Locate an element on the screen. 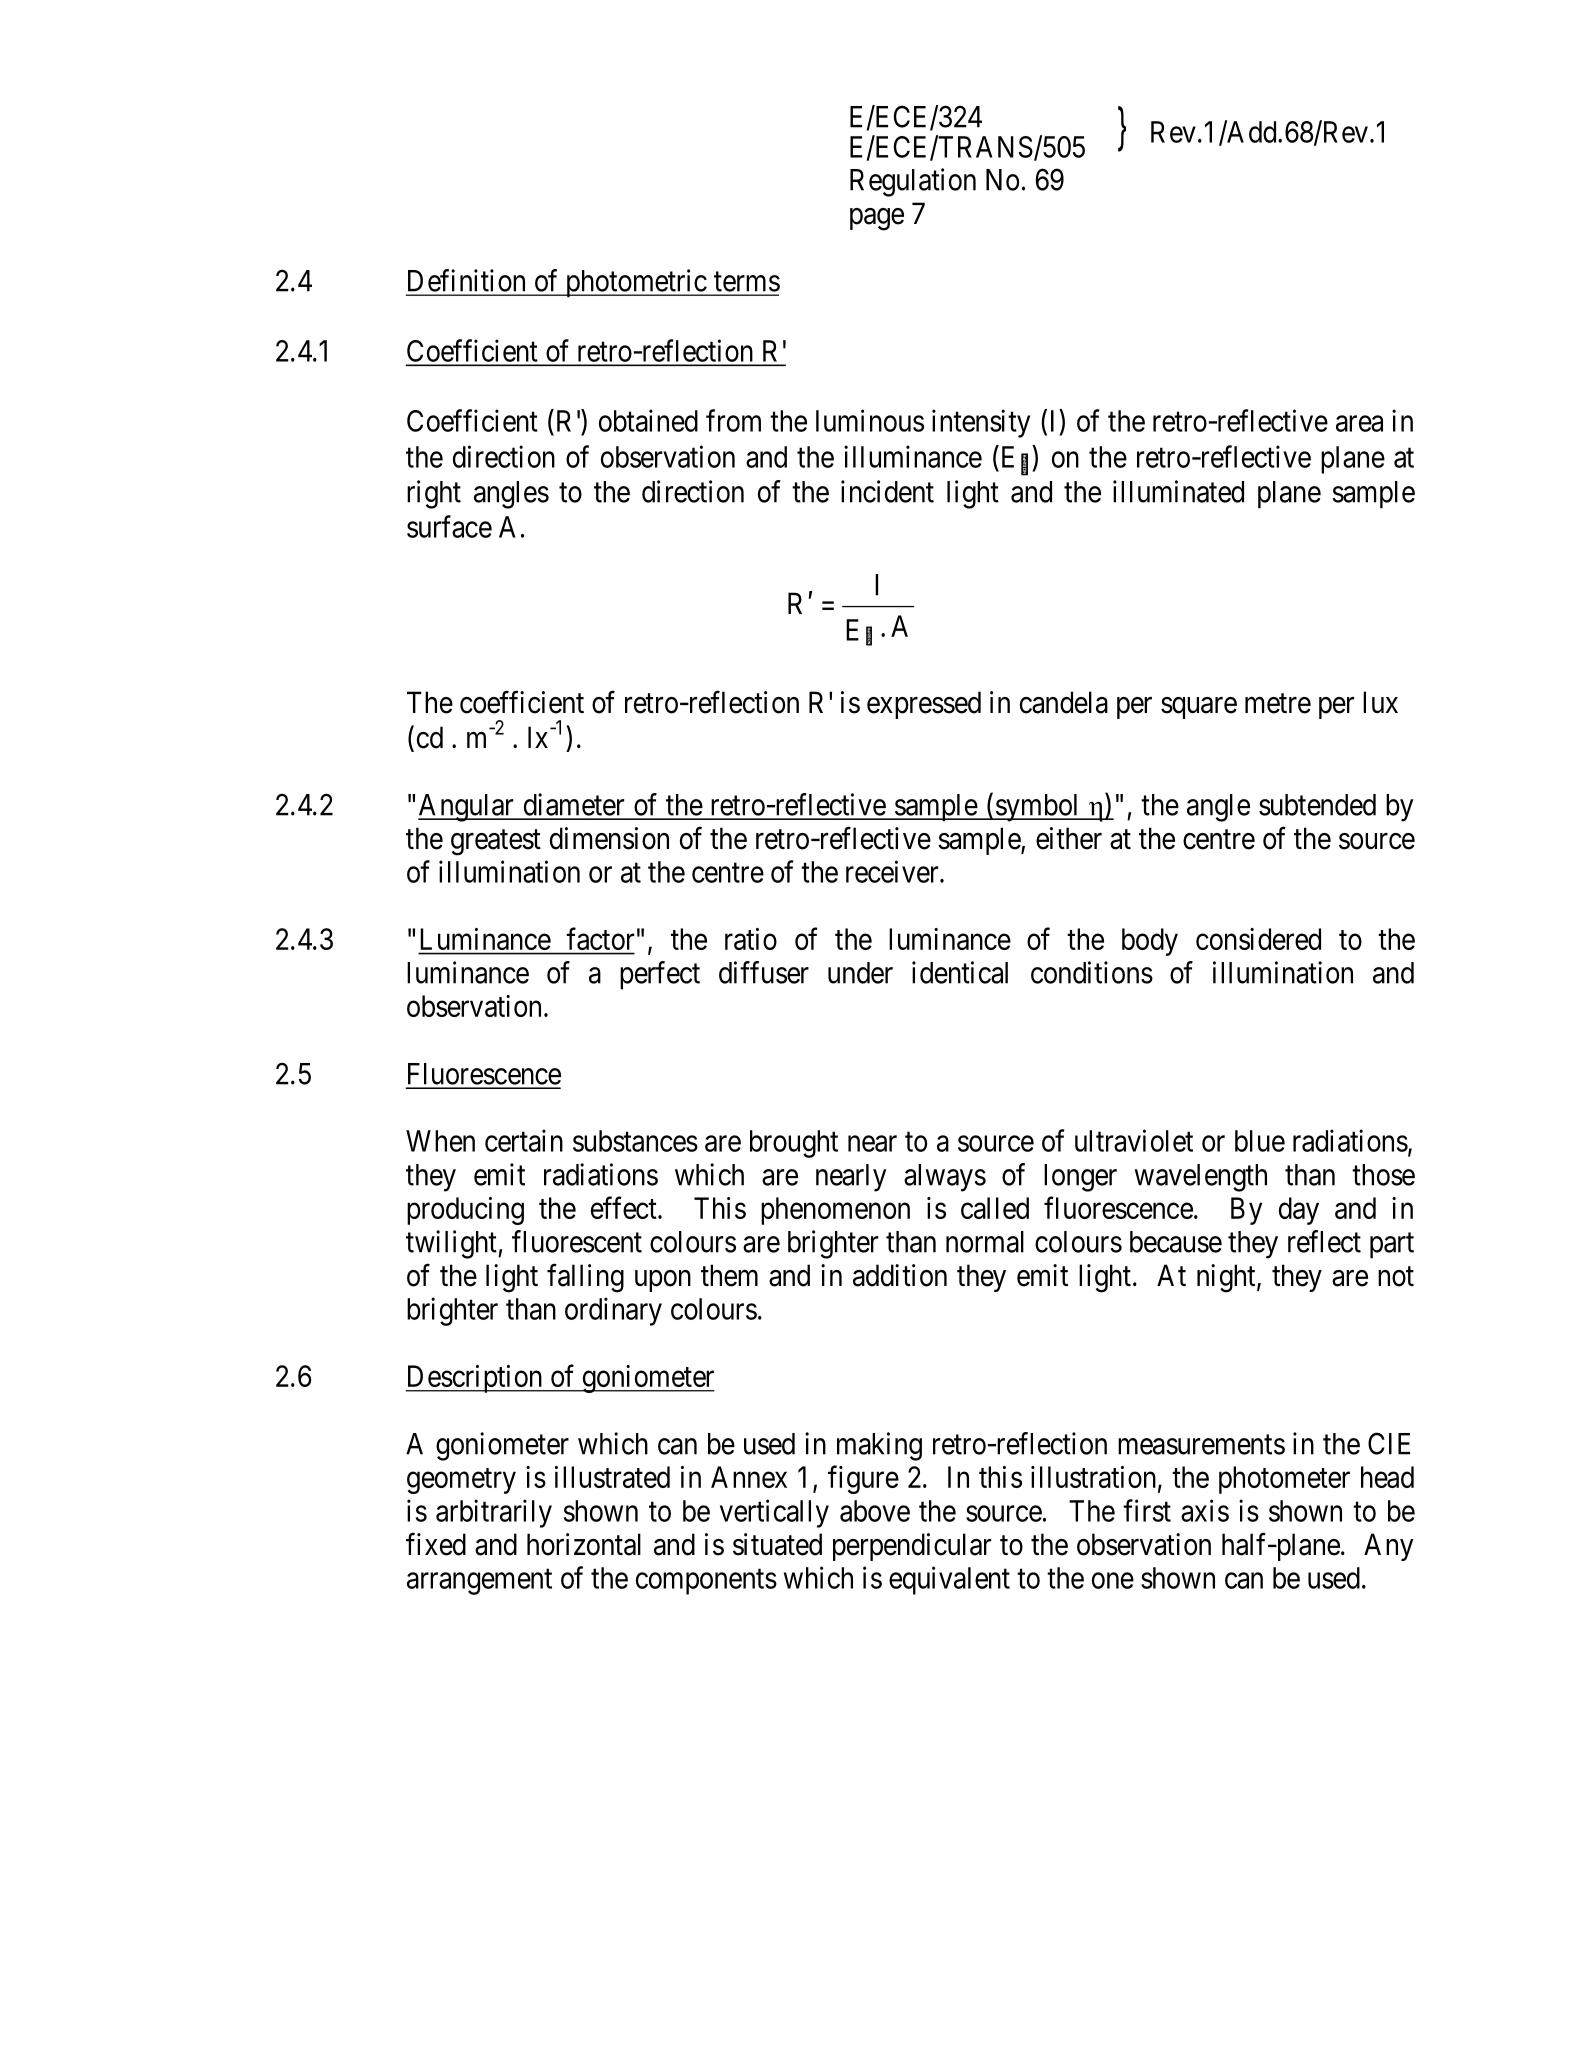  page is located at coordinates (877, 219).
